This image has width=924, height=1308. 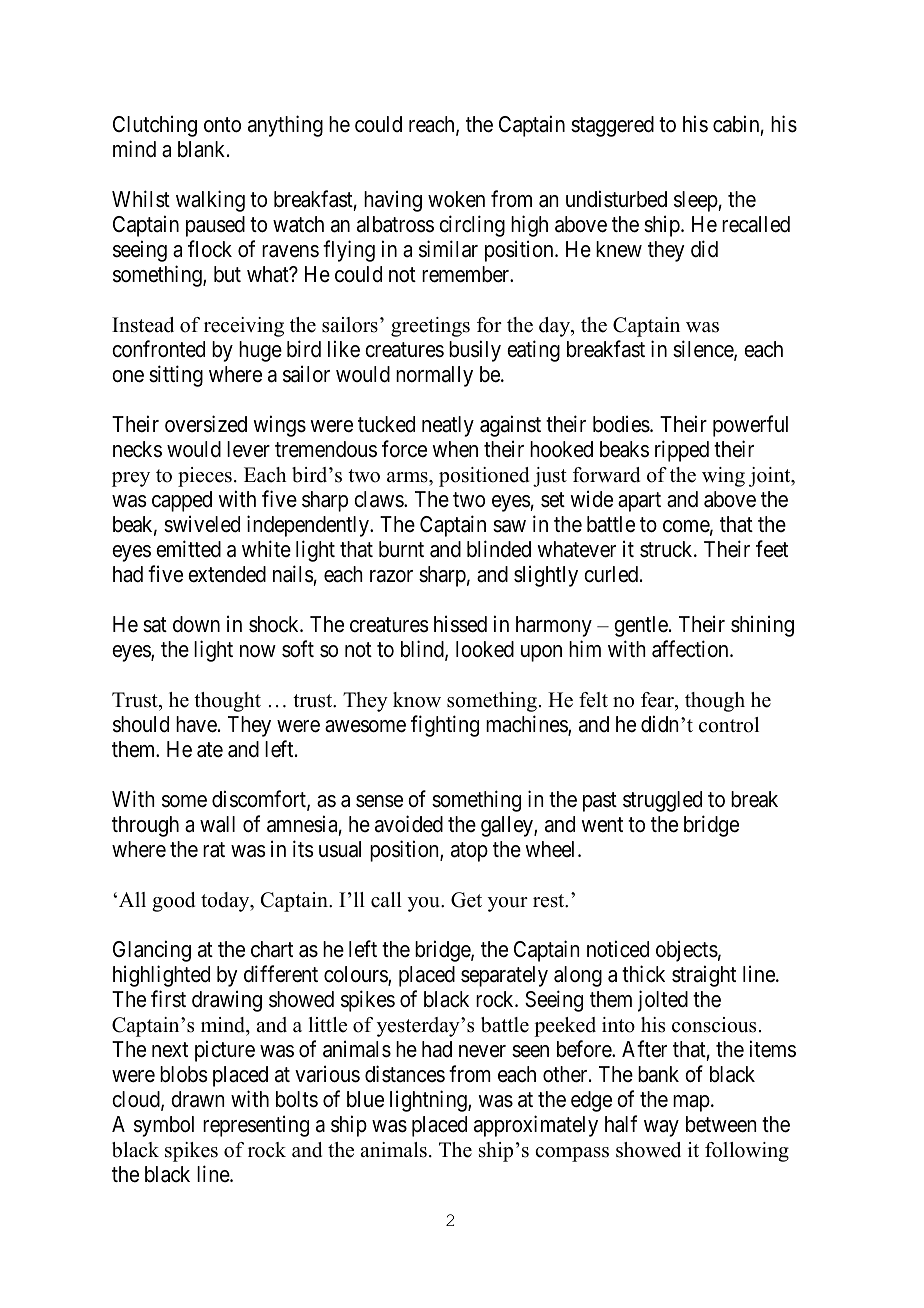 I want to click on blank, so click(x=203, y=149).
